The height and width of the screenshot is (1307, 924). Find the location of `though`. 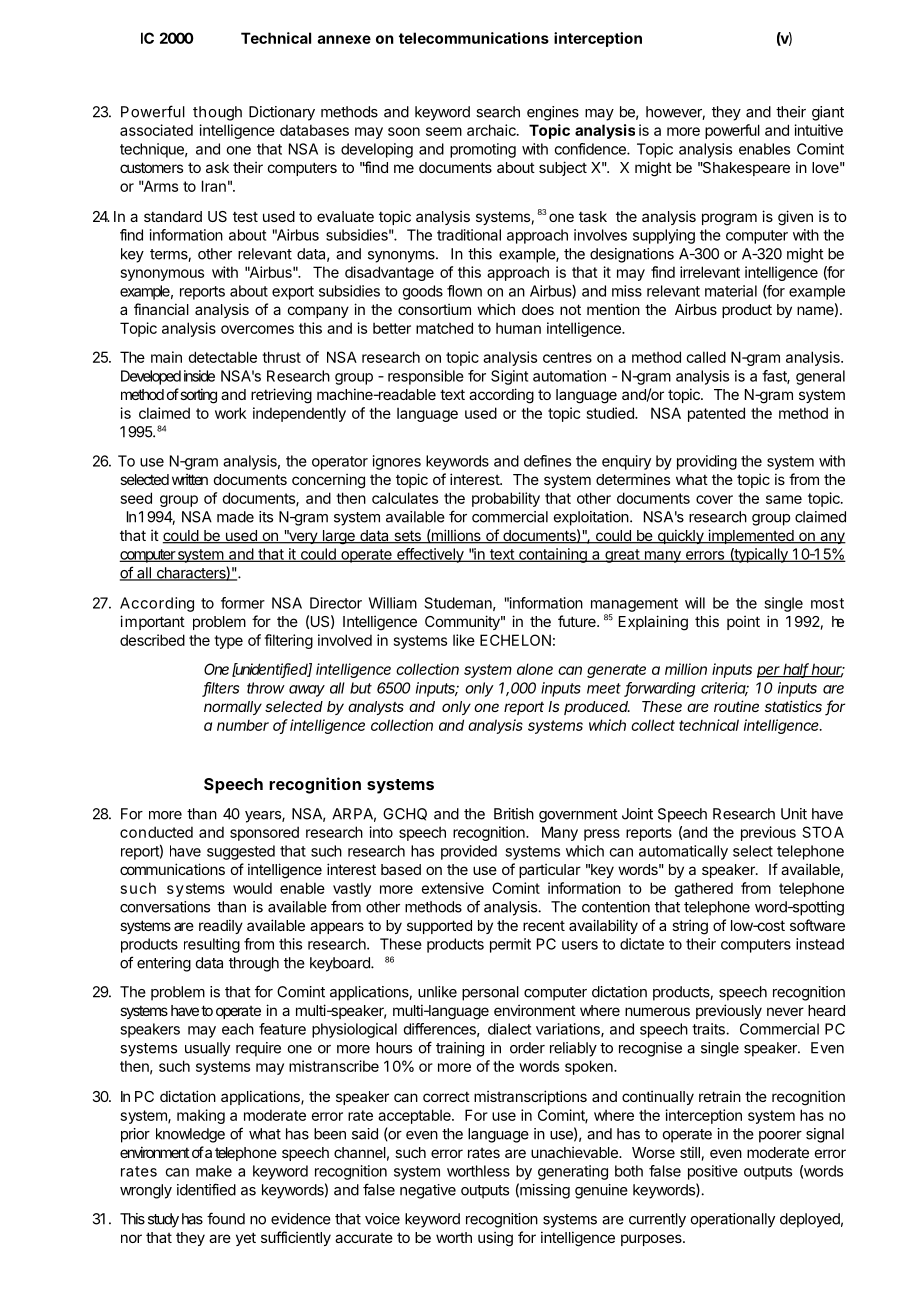

though is located at coordinates (217, 113).
